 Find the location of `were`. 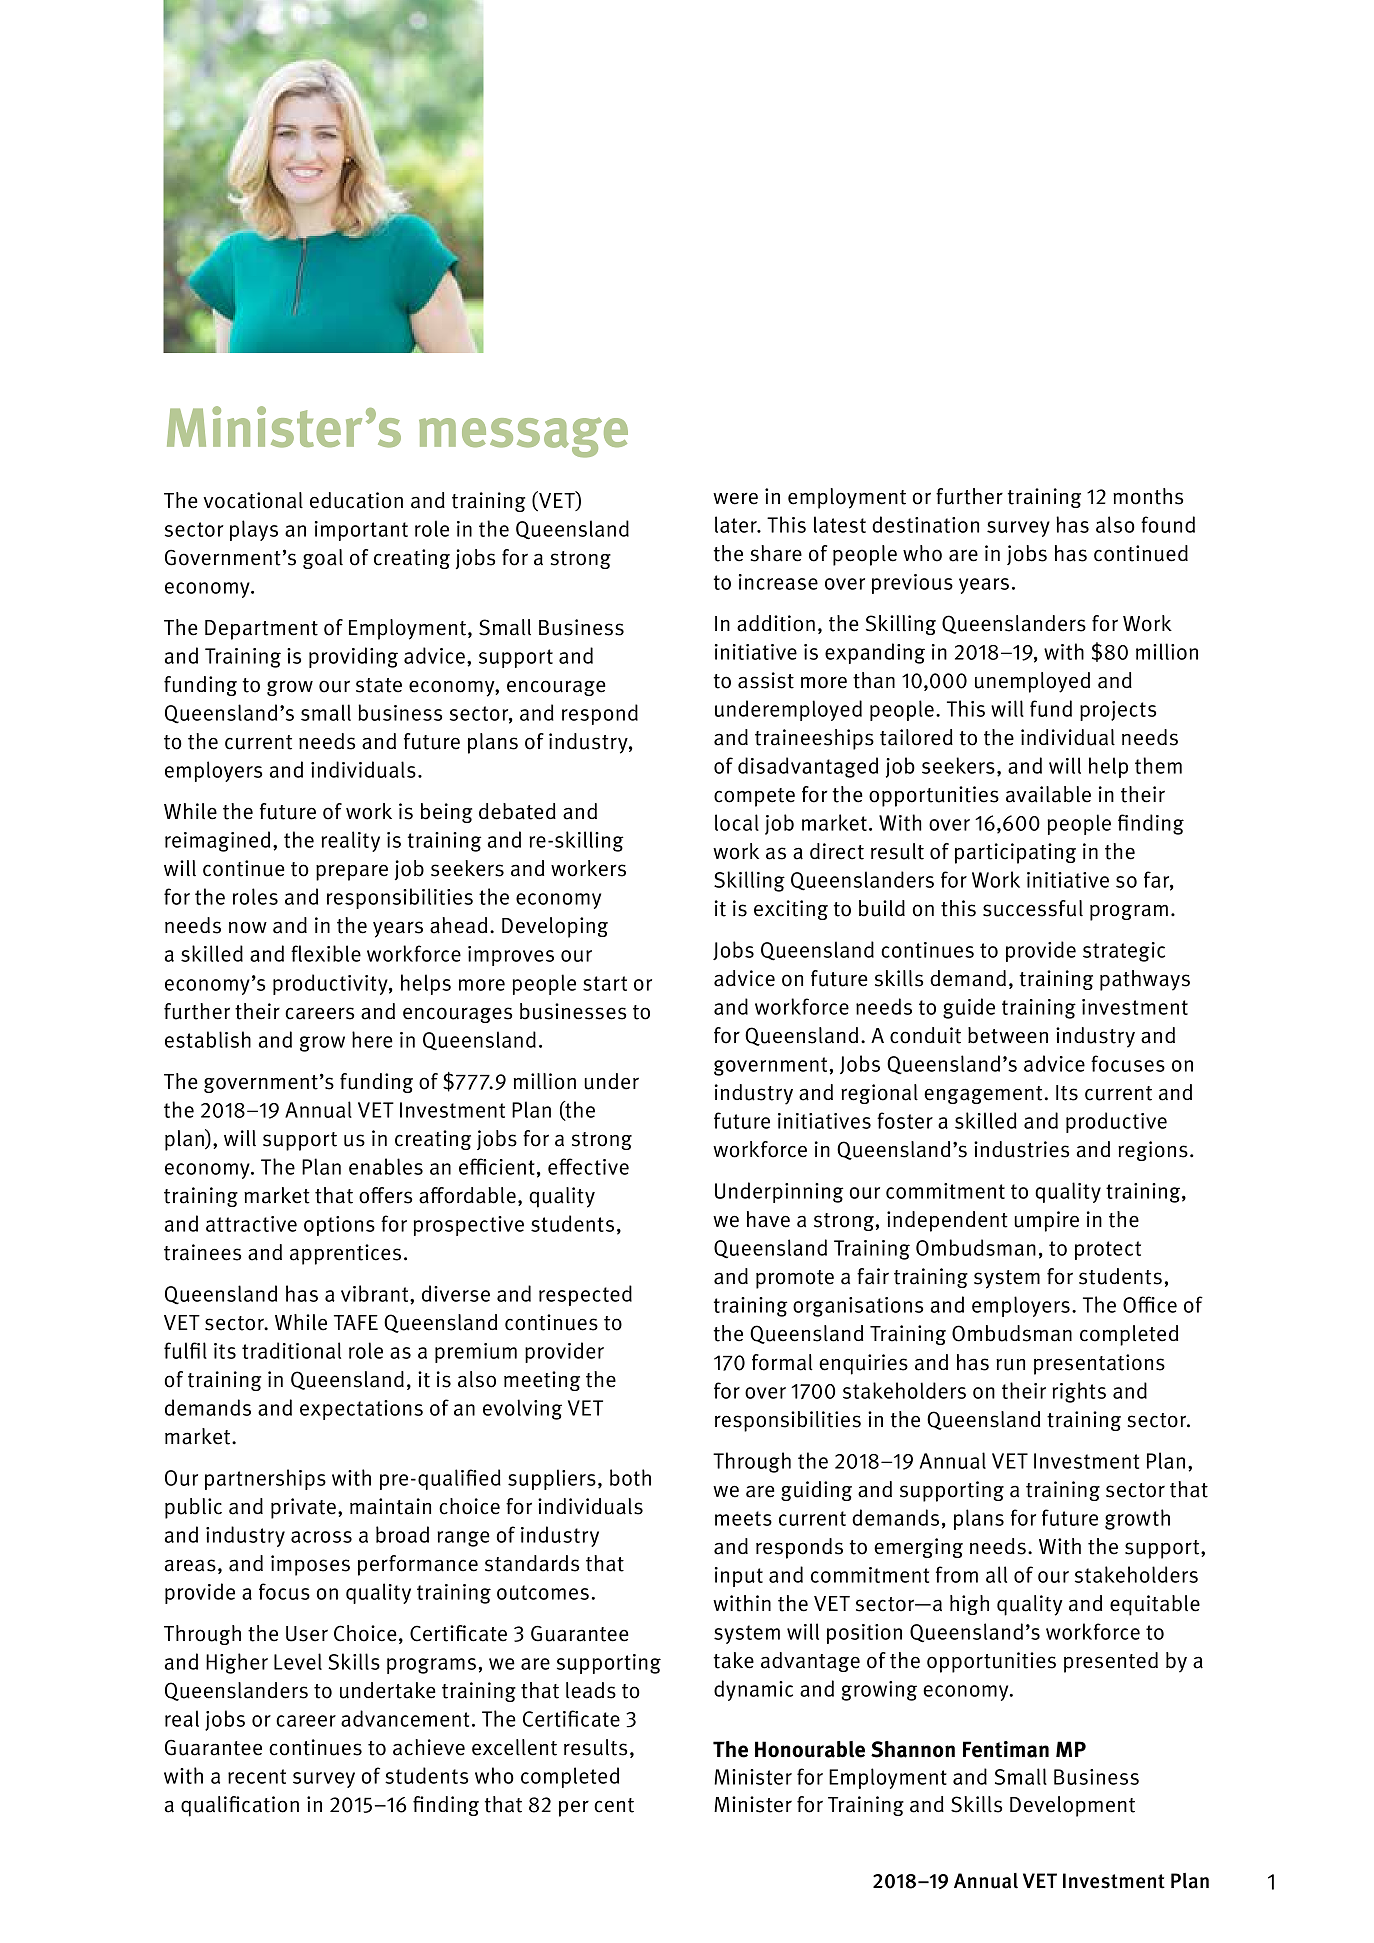

were is located at coordinates (735, 498).
